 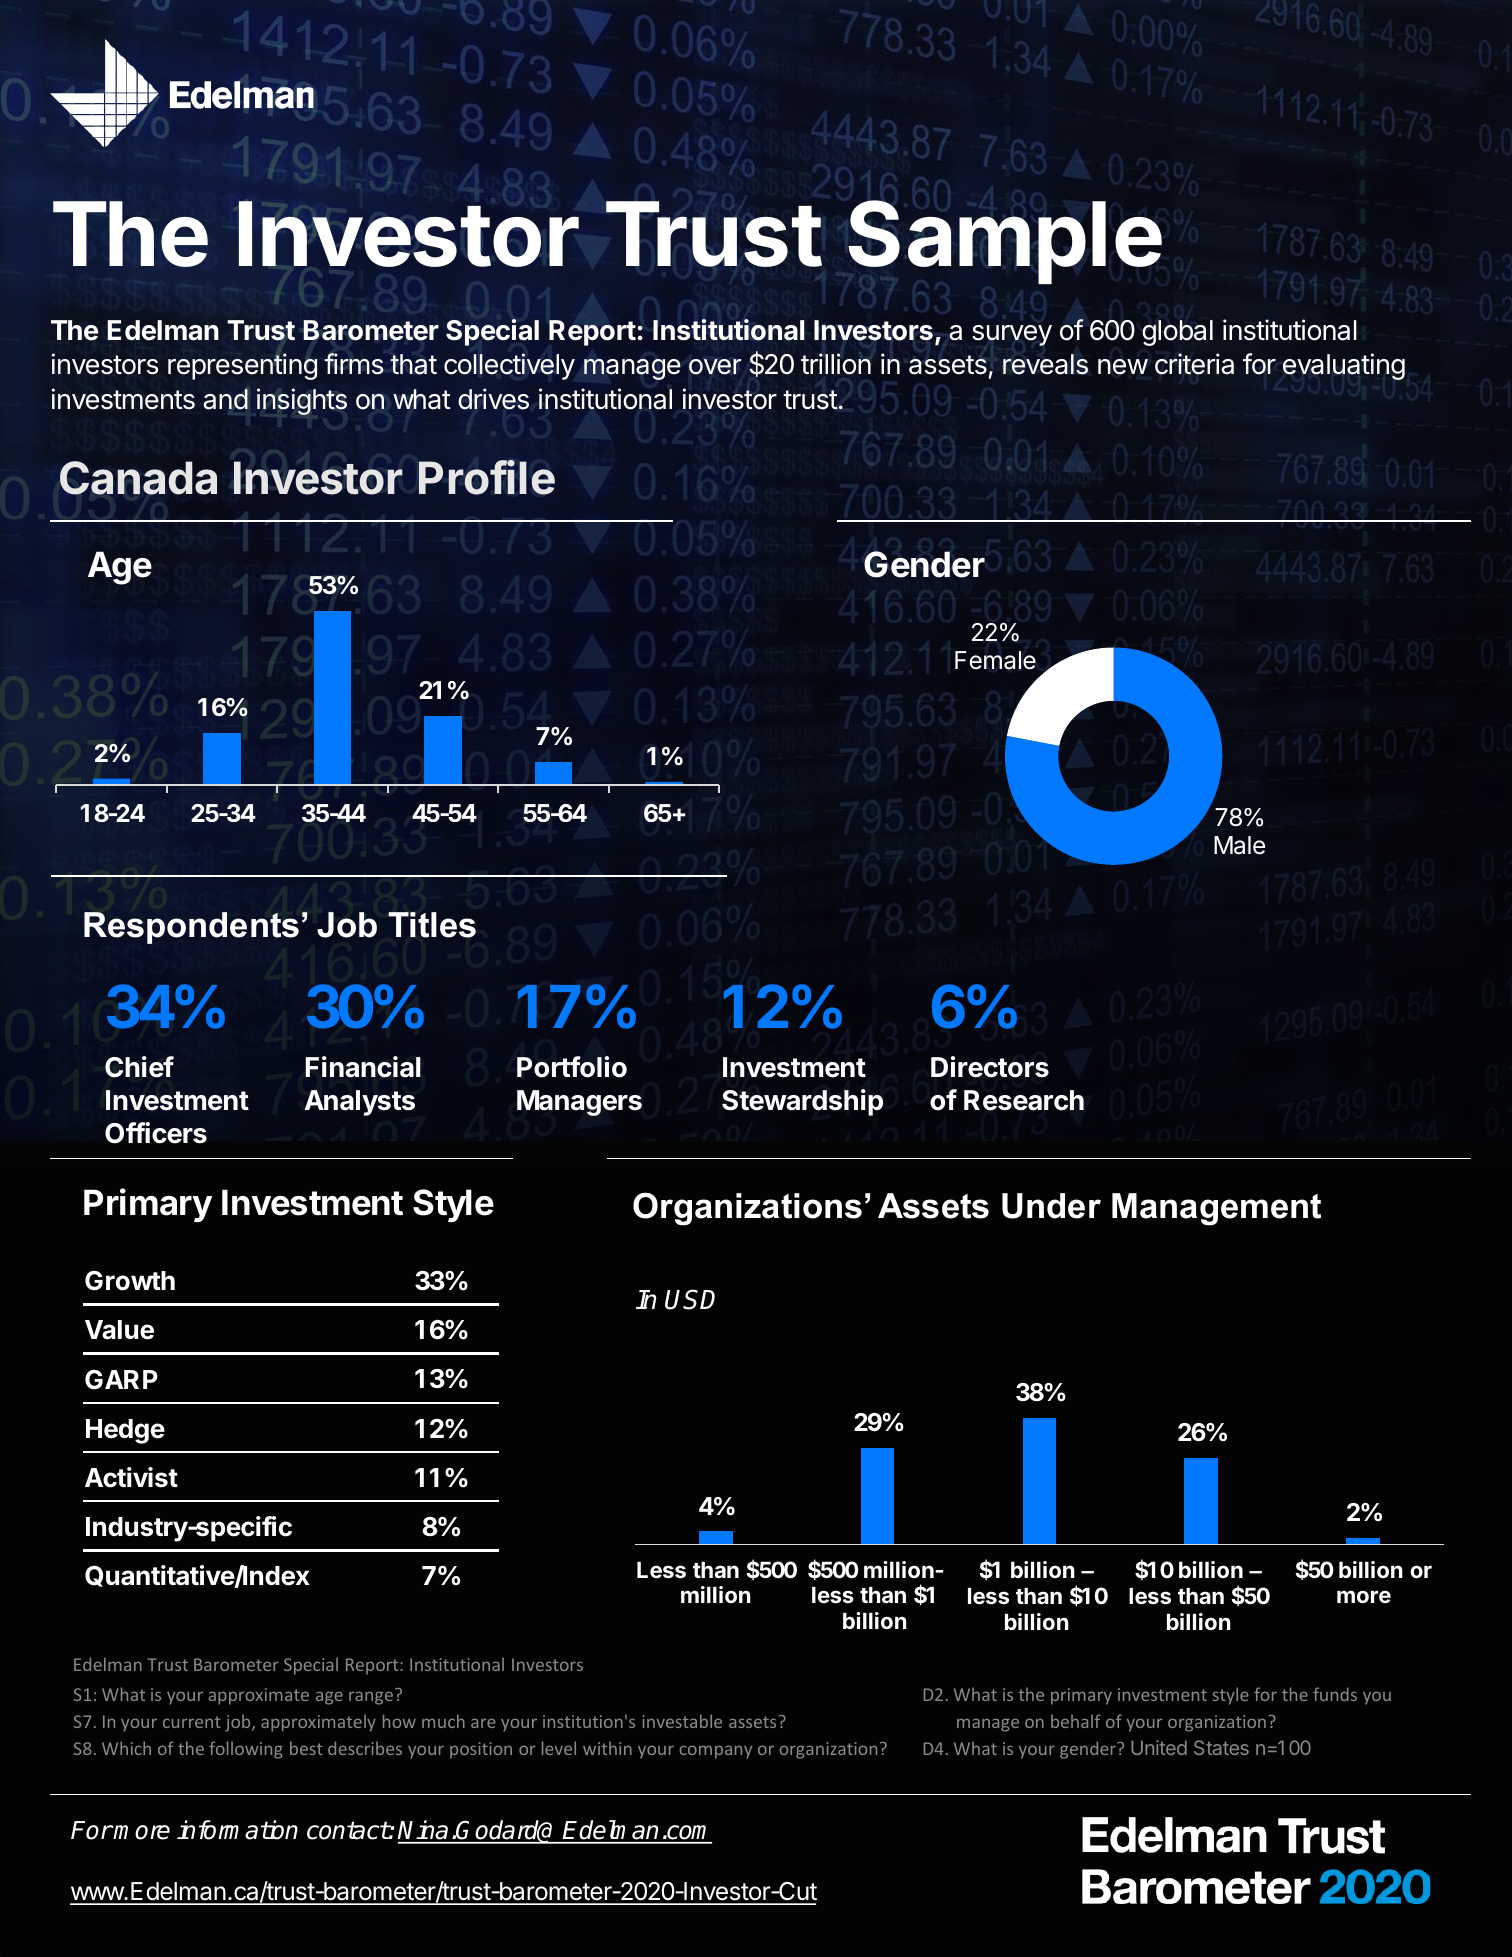 I want to click on Canada, so click(x=138, y=478).
